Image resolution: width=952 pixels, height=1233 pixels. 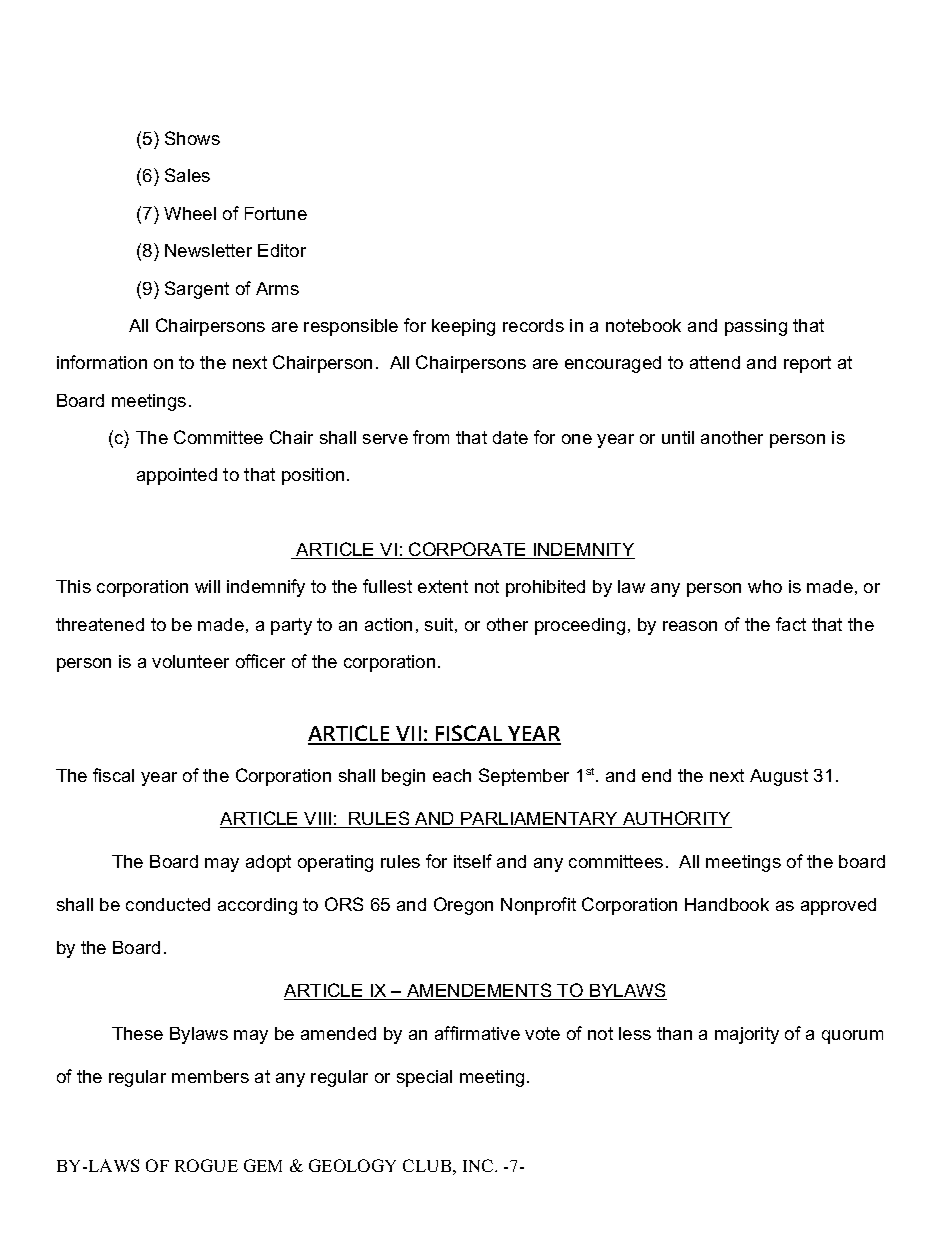 What do you see at coordinates (463, 327) in the page?
I see `keeping` at bounding box center [463, 327].
